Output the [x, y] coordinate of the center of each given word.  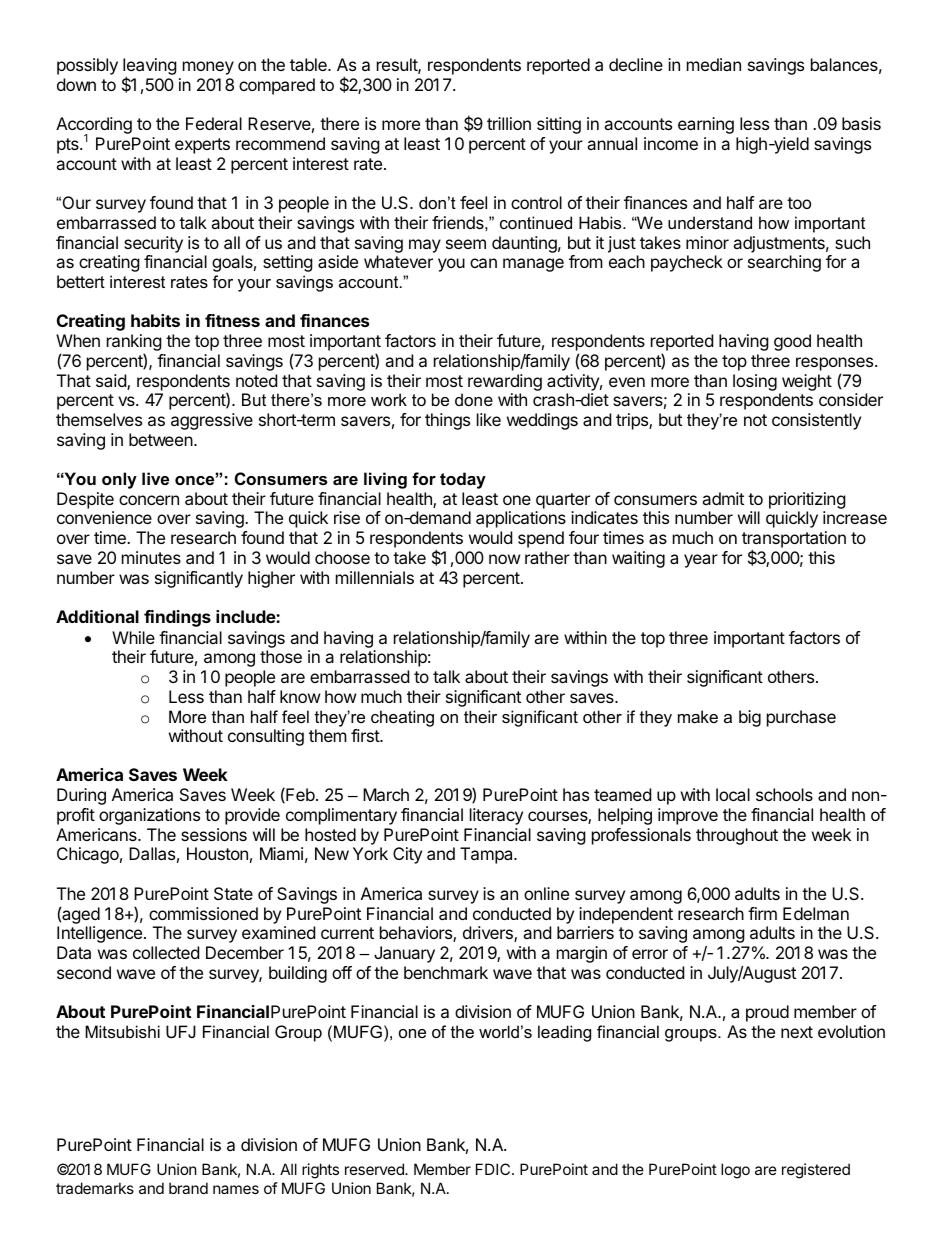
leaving [150, 68]
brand [188, 1188]
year [701, 561]
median [714, 64]
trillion [509, 123]
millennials [375, 577]
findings [177, 618]
